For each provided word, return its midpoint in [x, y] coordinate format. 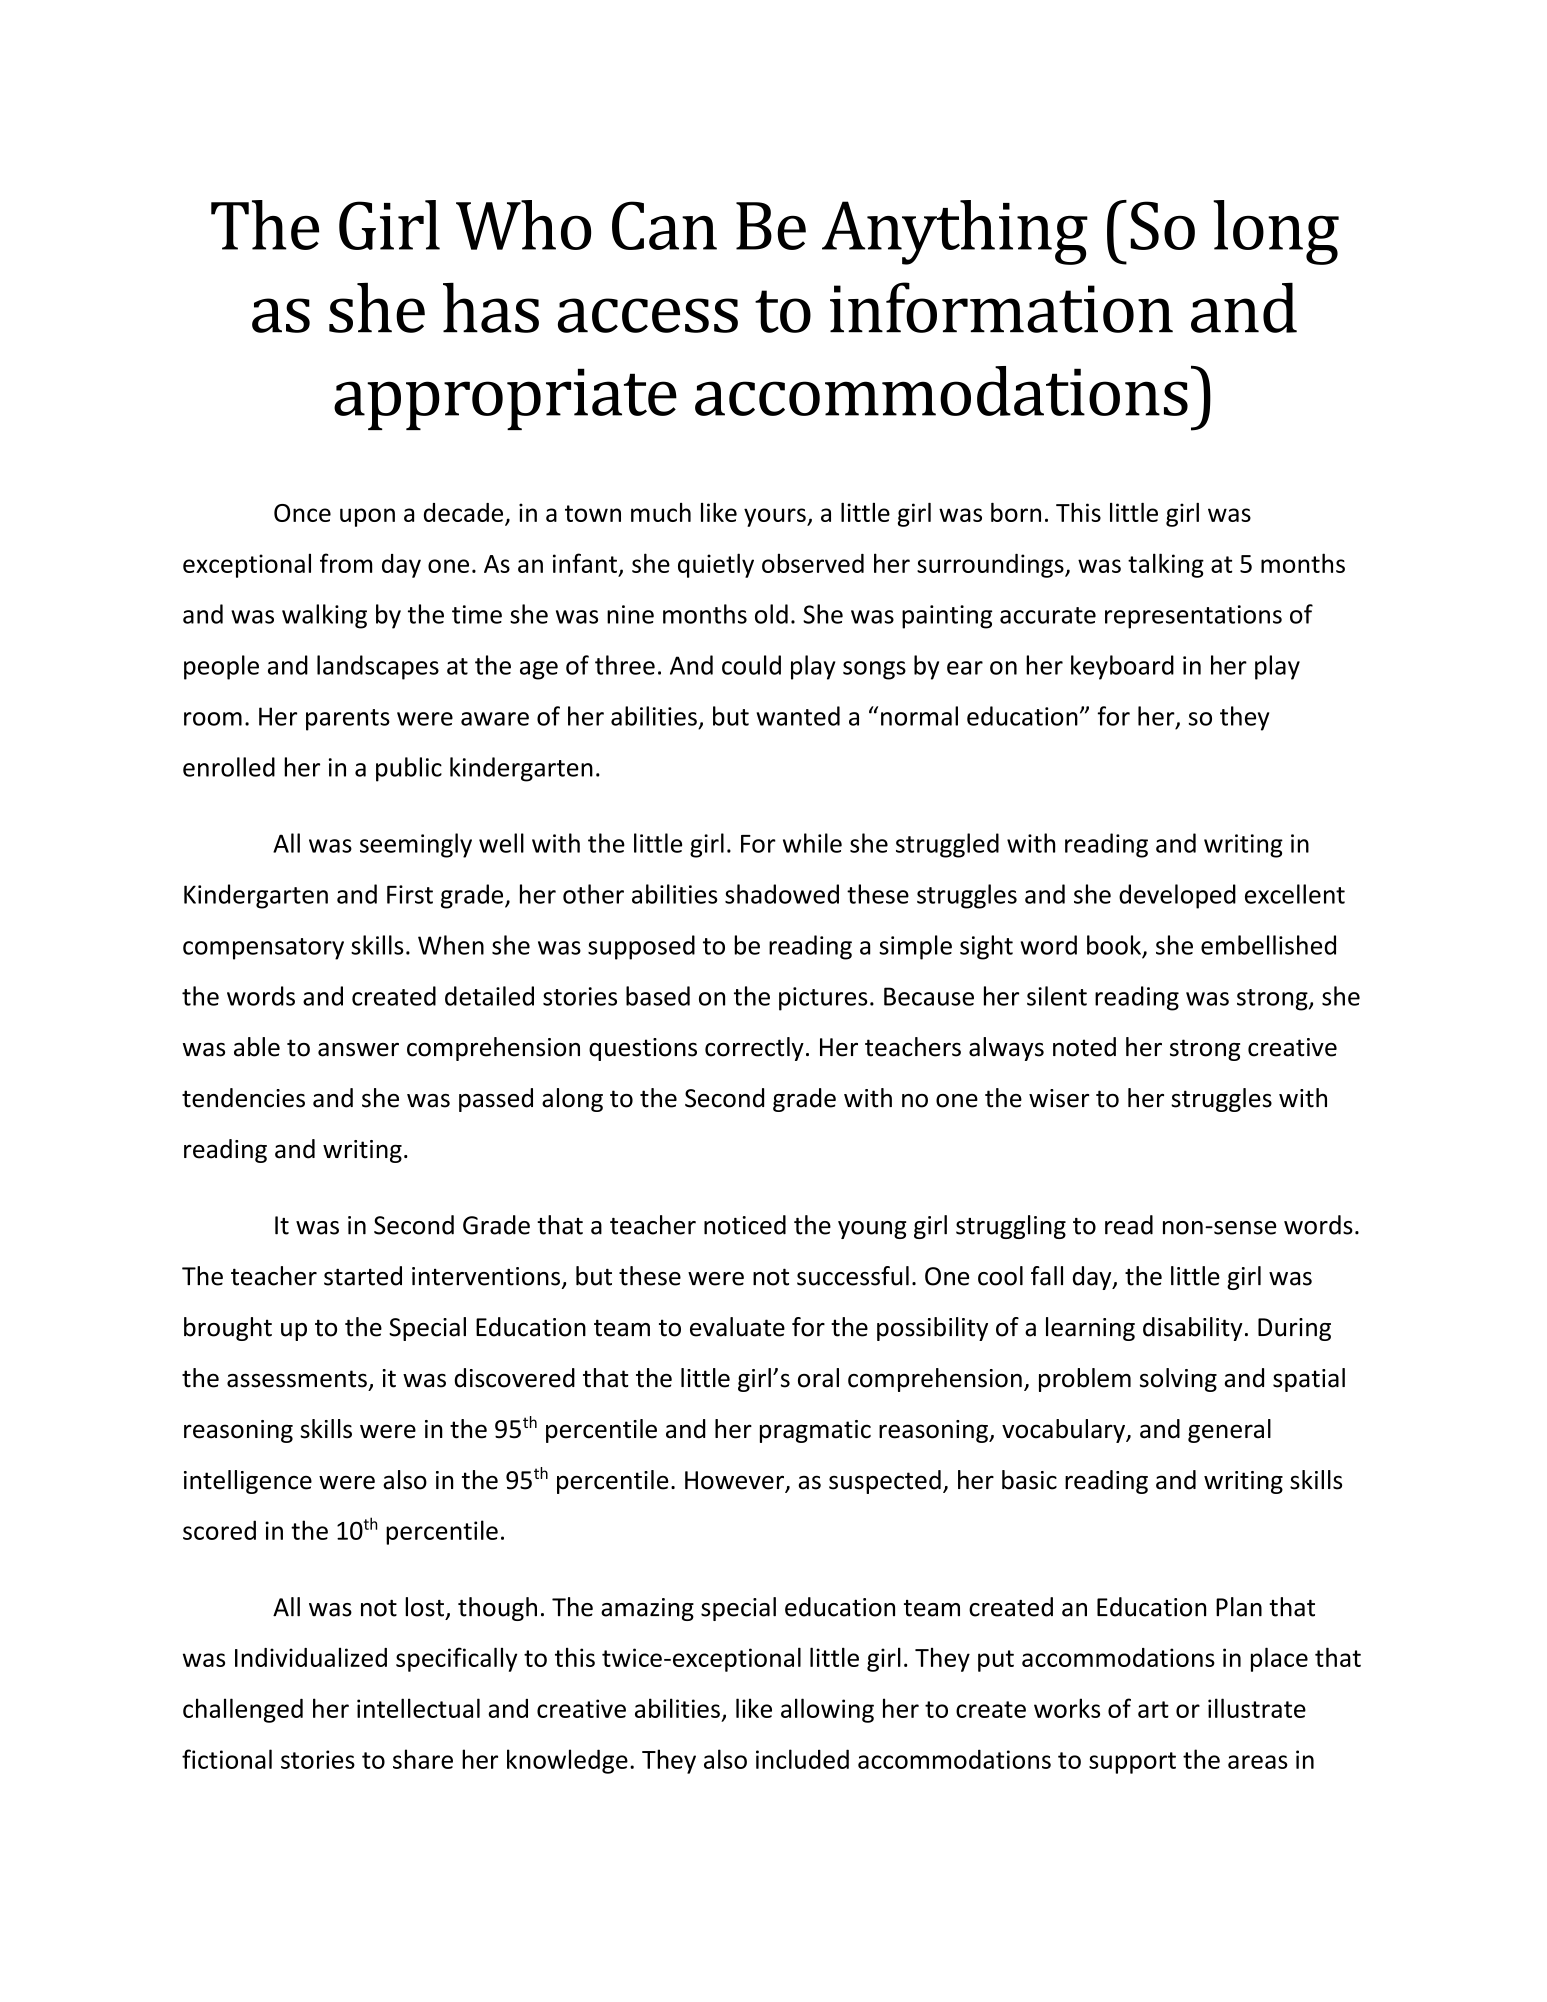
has [491, 308]
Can [664, 225]
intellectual [418, 1708]
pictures [823, 999]
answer [358, 1050]
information [1001, 307]
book [1114, 945]
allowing [827, 1710]
